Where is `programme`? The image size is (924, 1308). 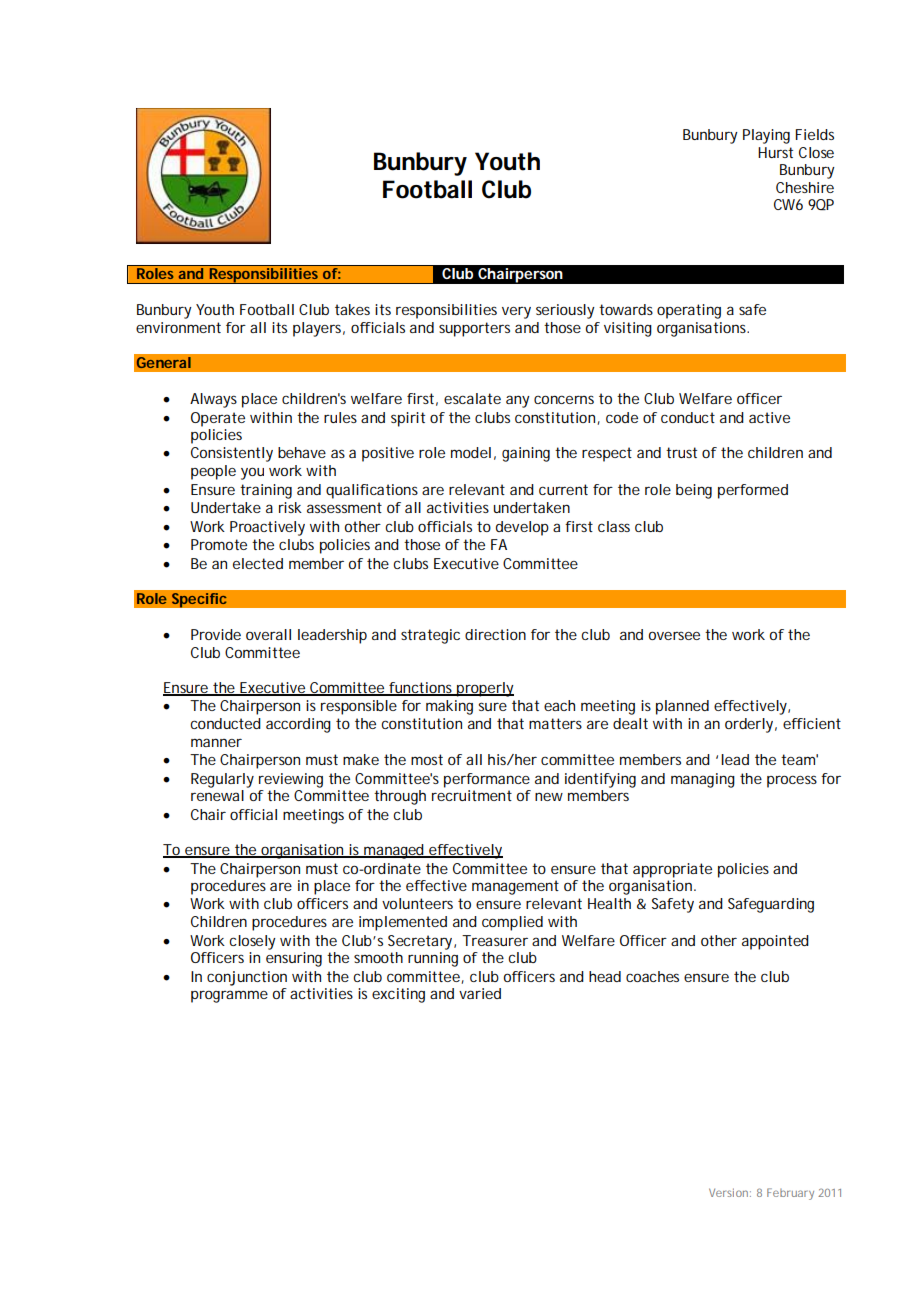
programme is located at coordinates (229, 996).
